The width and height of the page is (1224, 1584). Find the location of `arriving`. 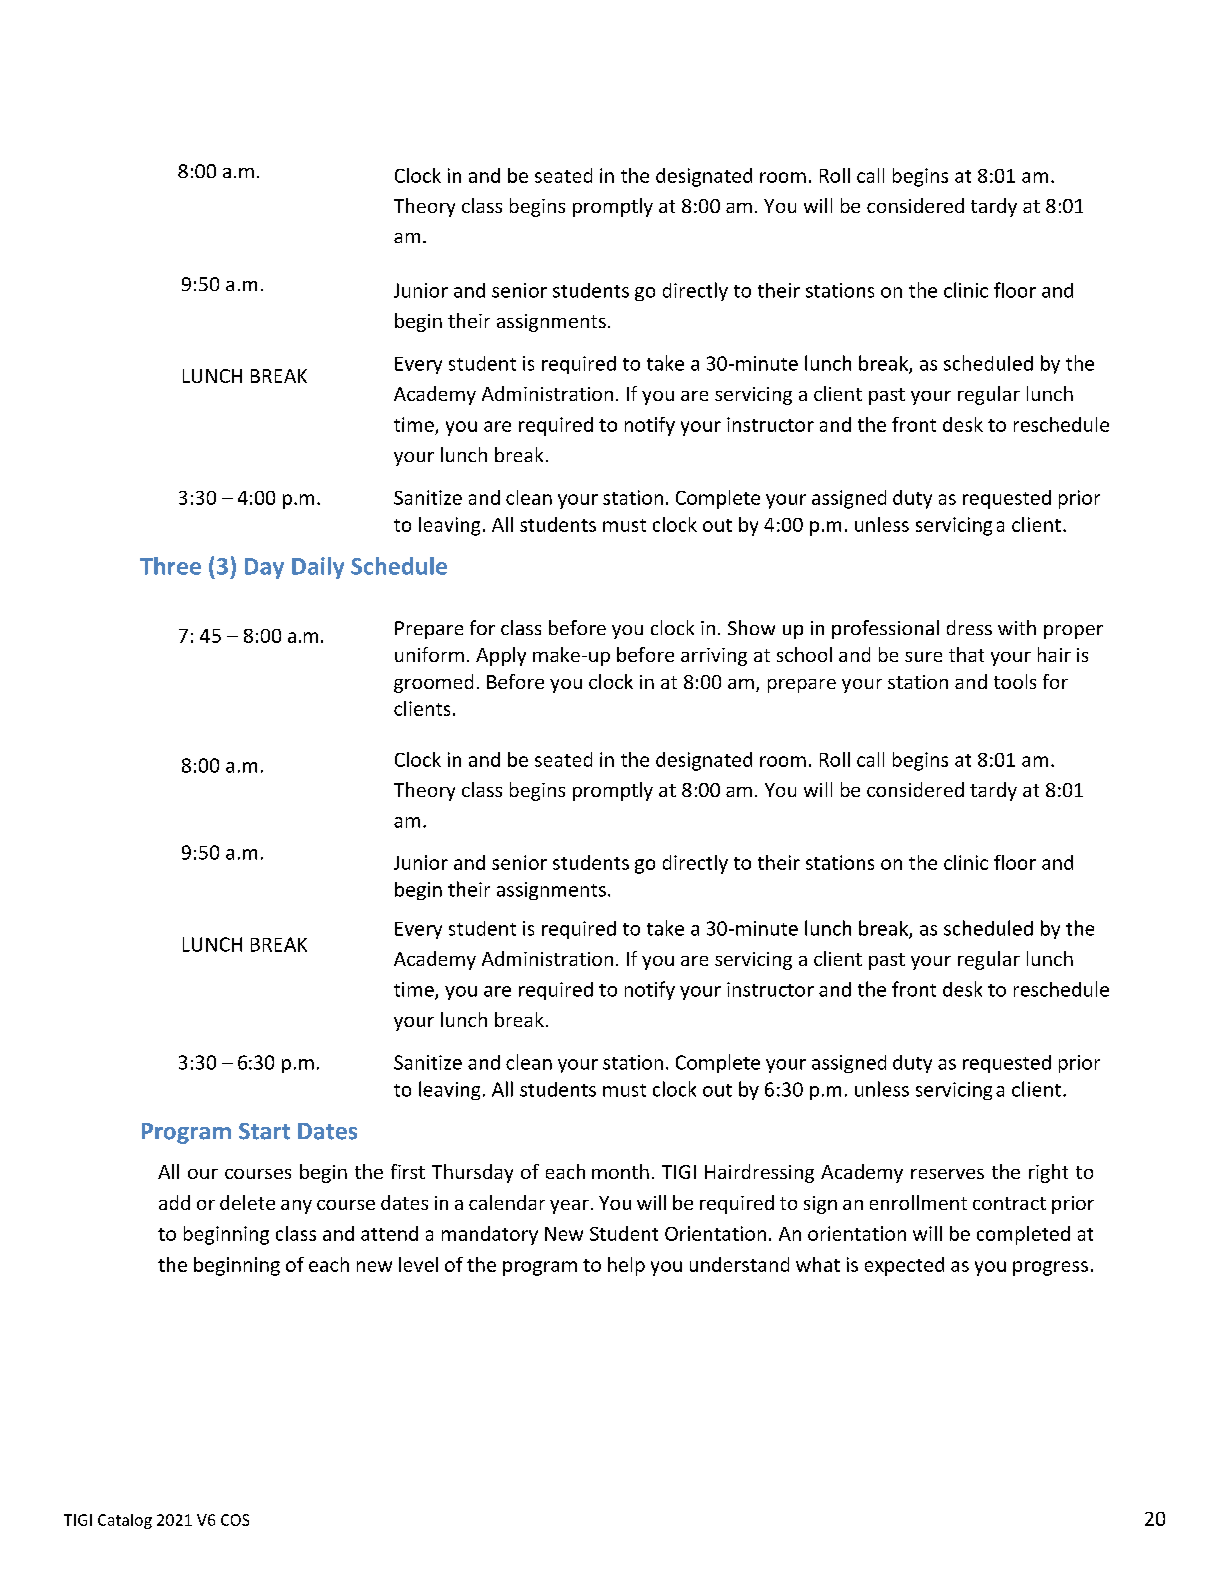

arriving is located at coordinates (714, 657).
